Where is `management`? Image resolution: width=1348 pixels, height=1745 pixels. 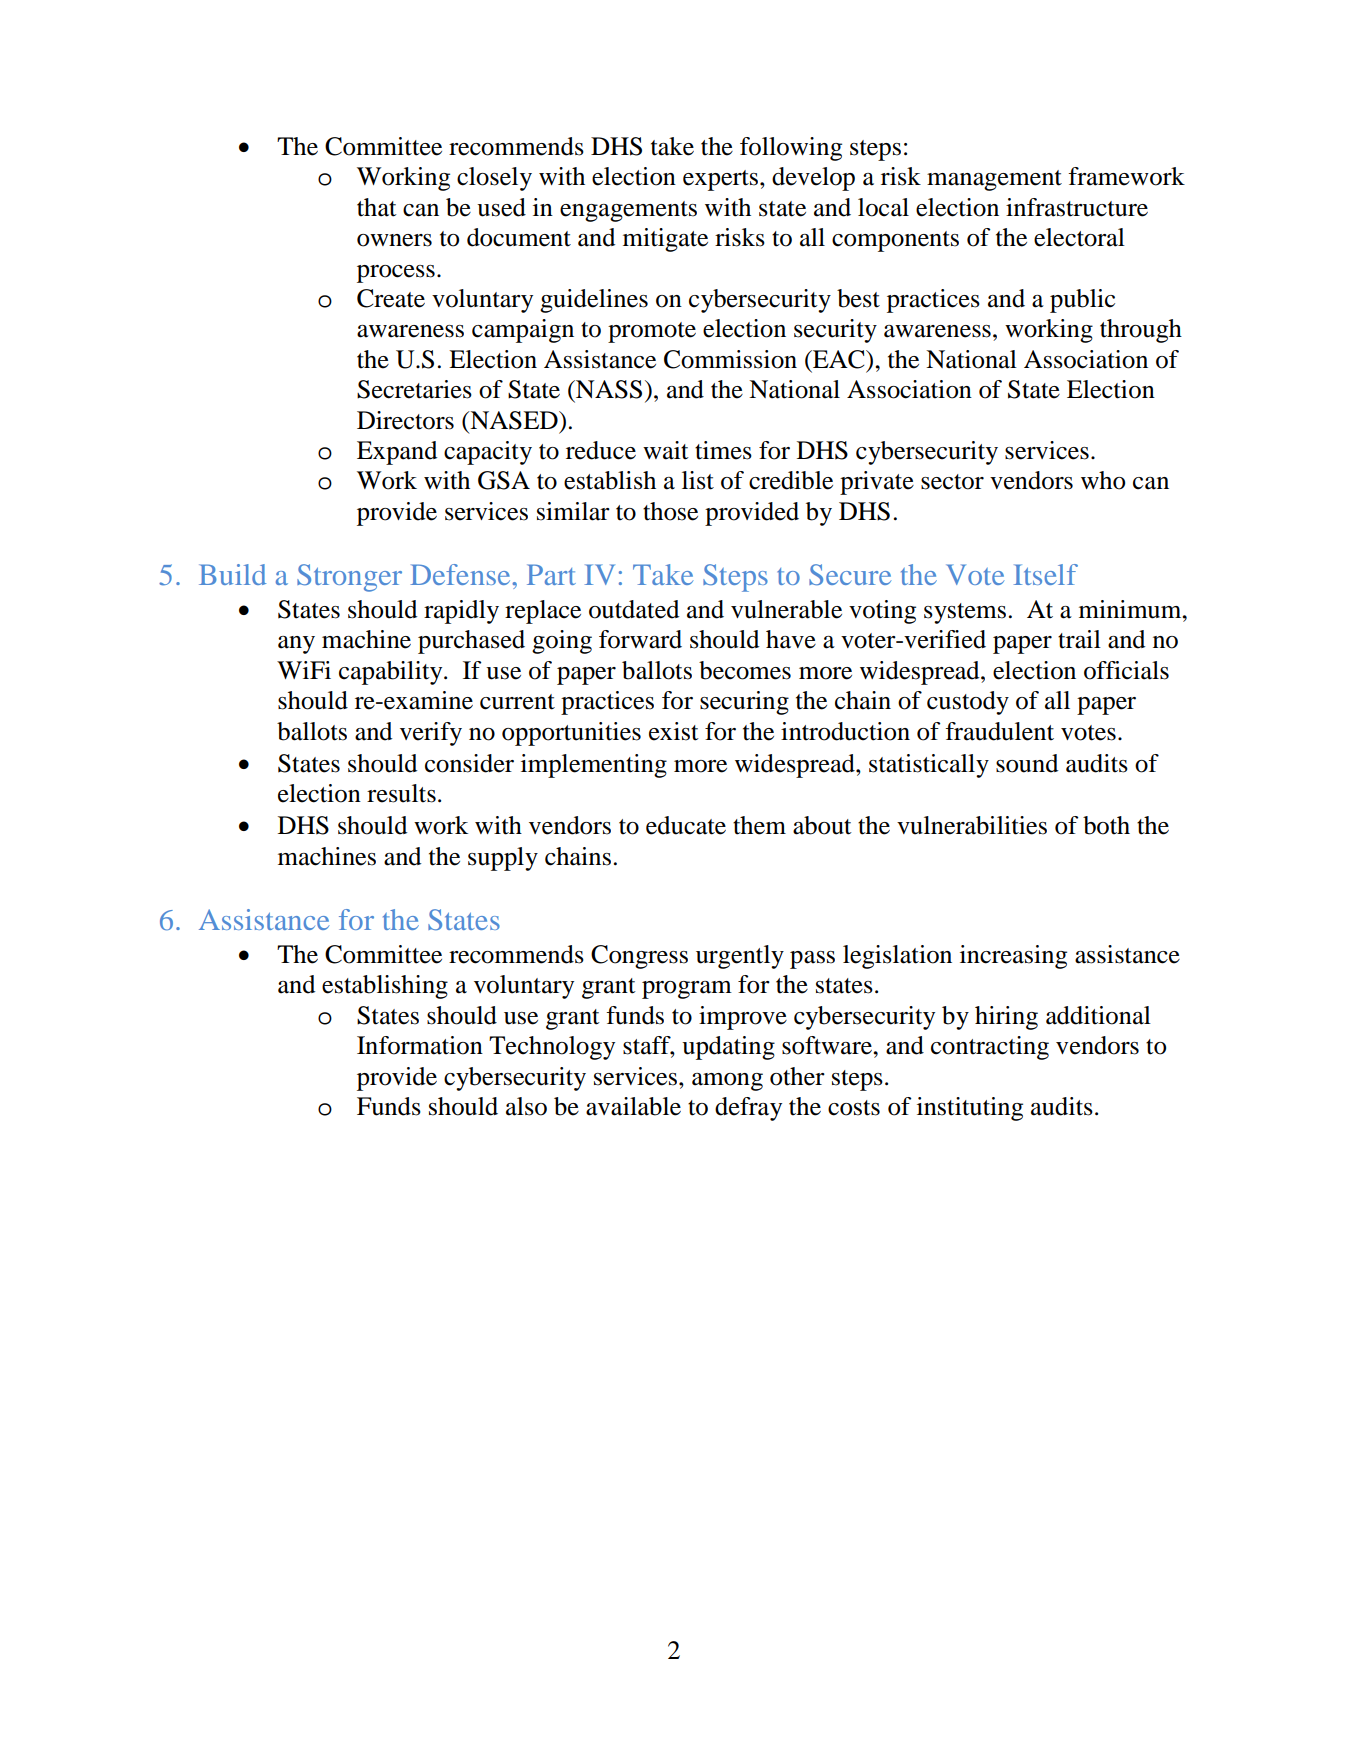 management is located at coordinates (994, 180).
